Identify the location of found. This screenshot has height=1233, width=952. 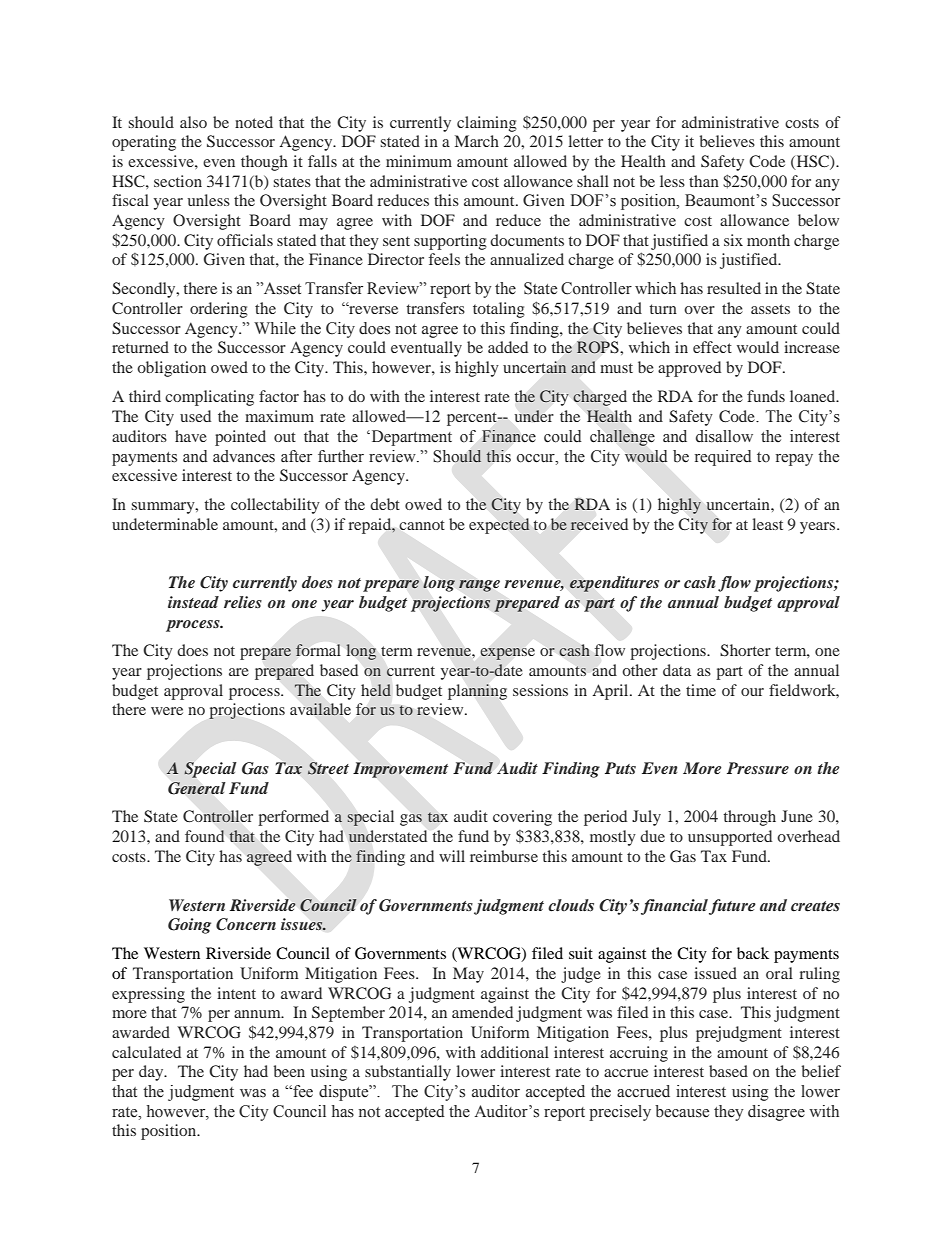
(204, 836).
